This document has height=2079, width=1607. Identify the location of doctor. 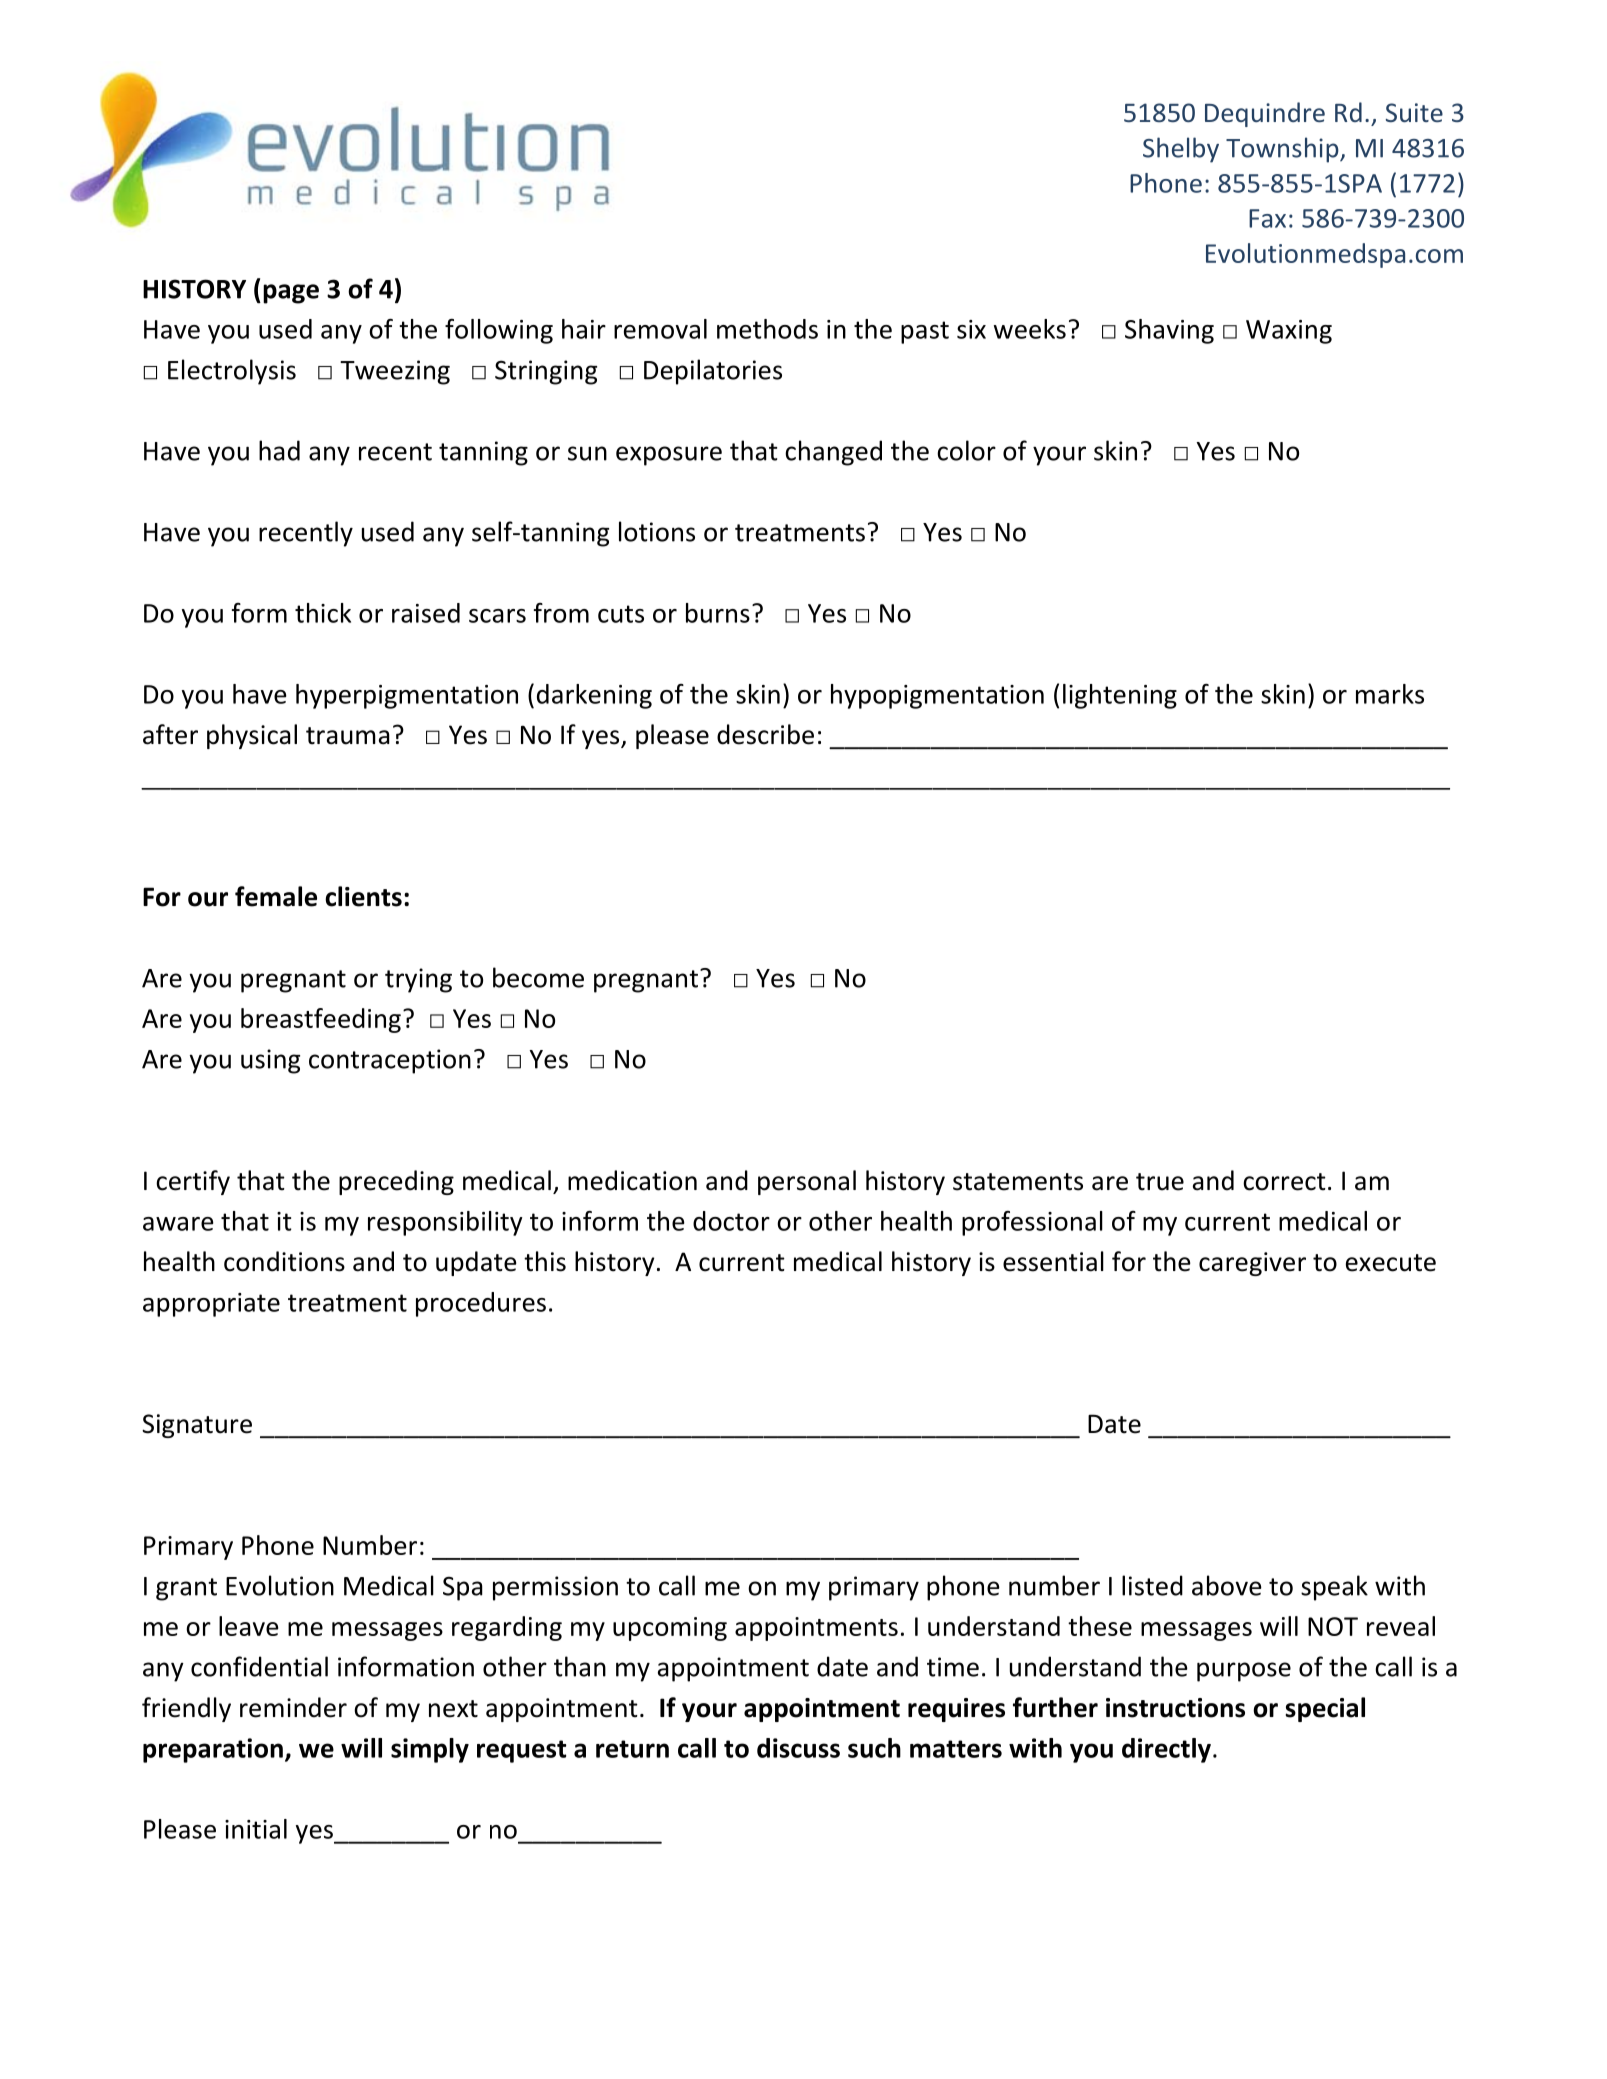
(731, 1221).
